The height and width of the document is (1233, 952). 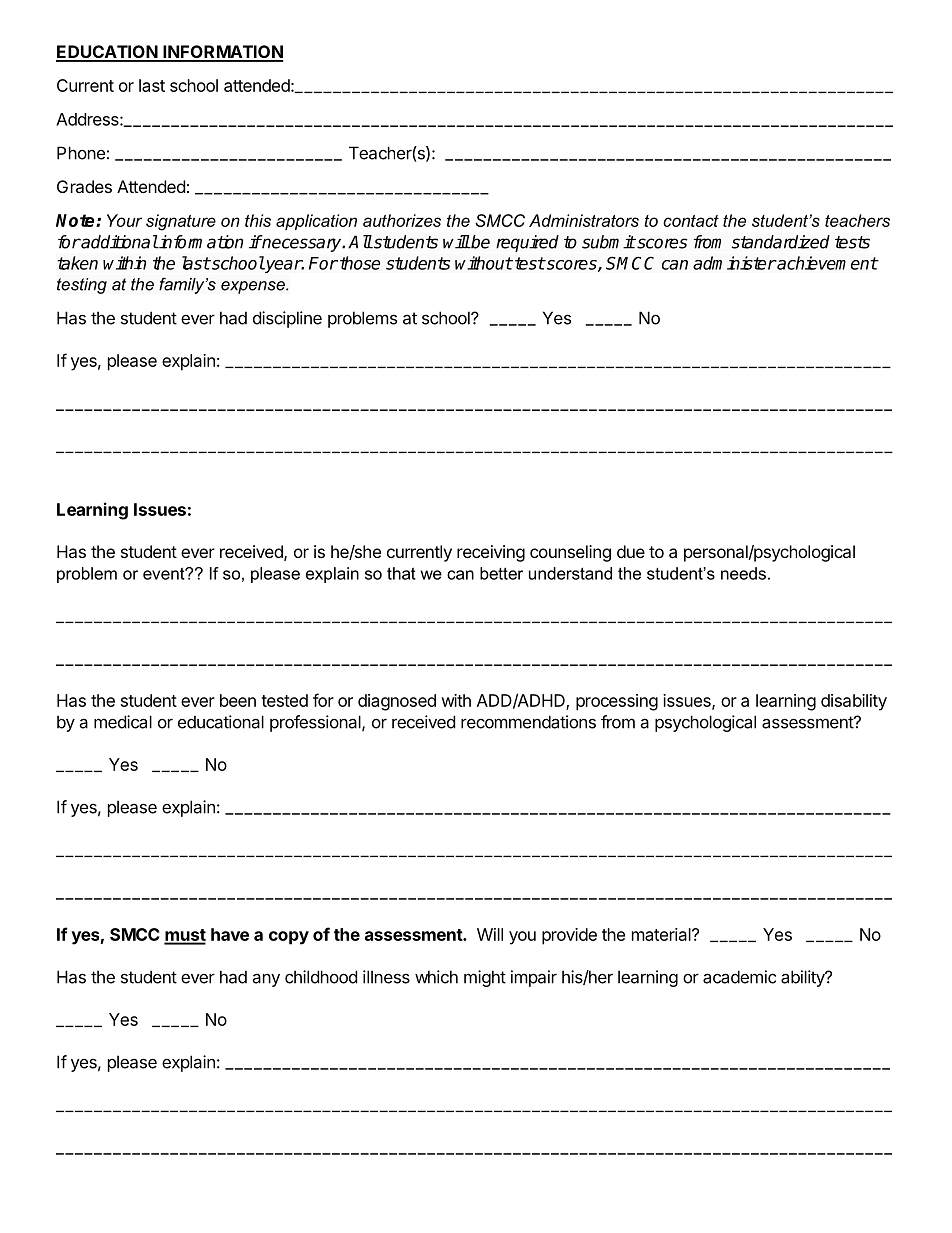 What do you see at coordinates (402, 220) in the document?
I see `authorizes` at bounding box center [402, 220].
